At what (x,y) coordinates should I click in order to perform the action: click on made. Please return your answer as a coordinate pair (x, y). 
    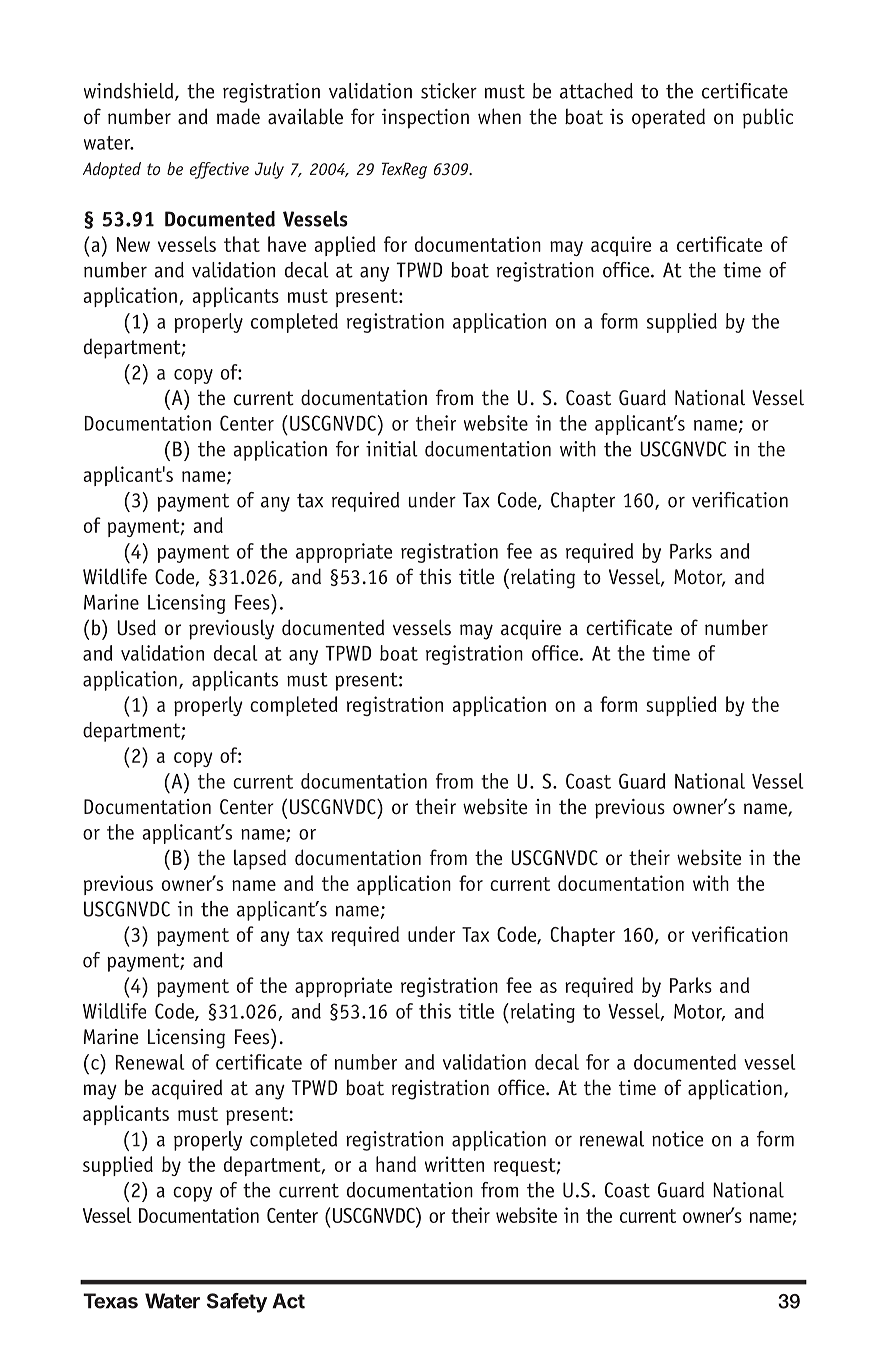
    Looking at the image, I should click on (238, 116).
